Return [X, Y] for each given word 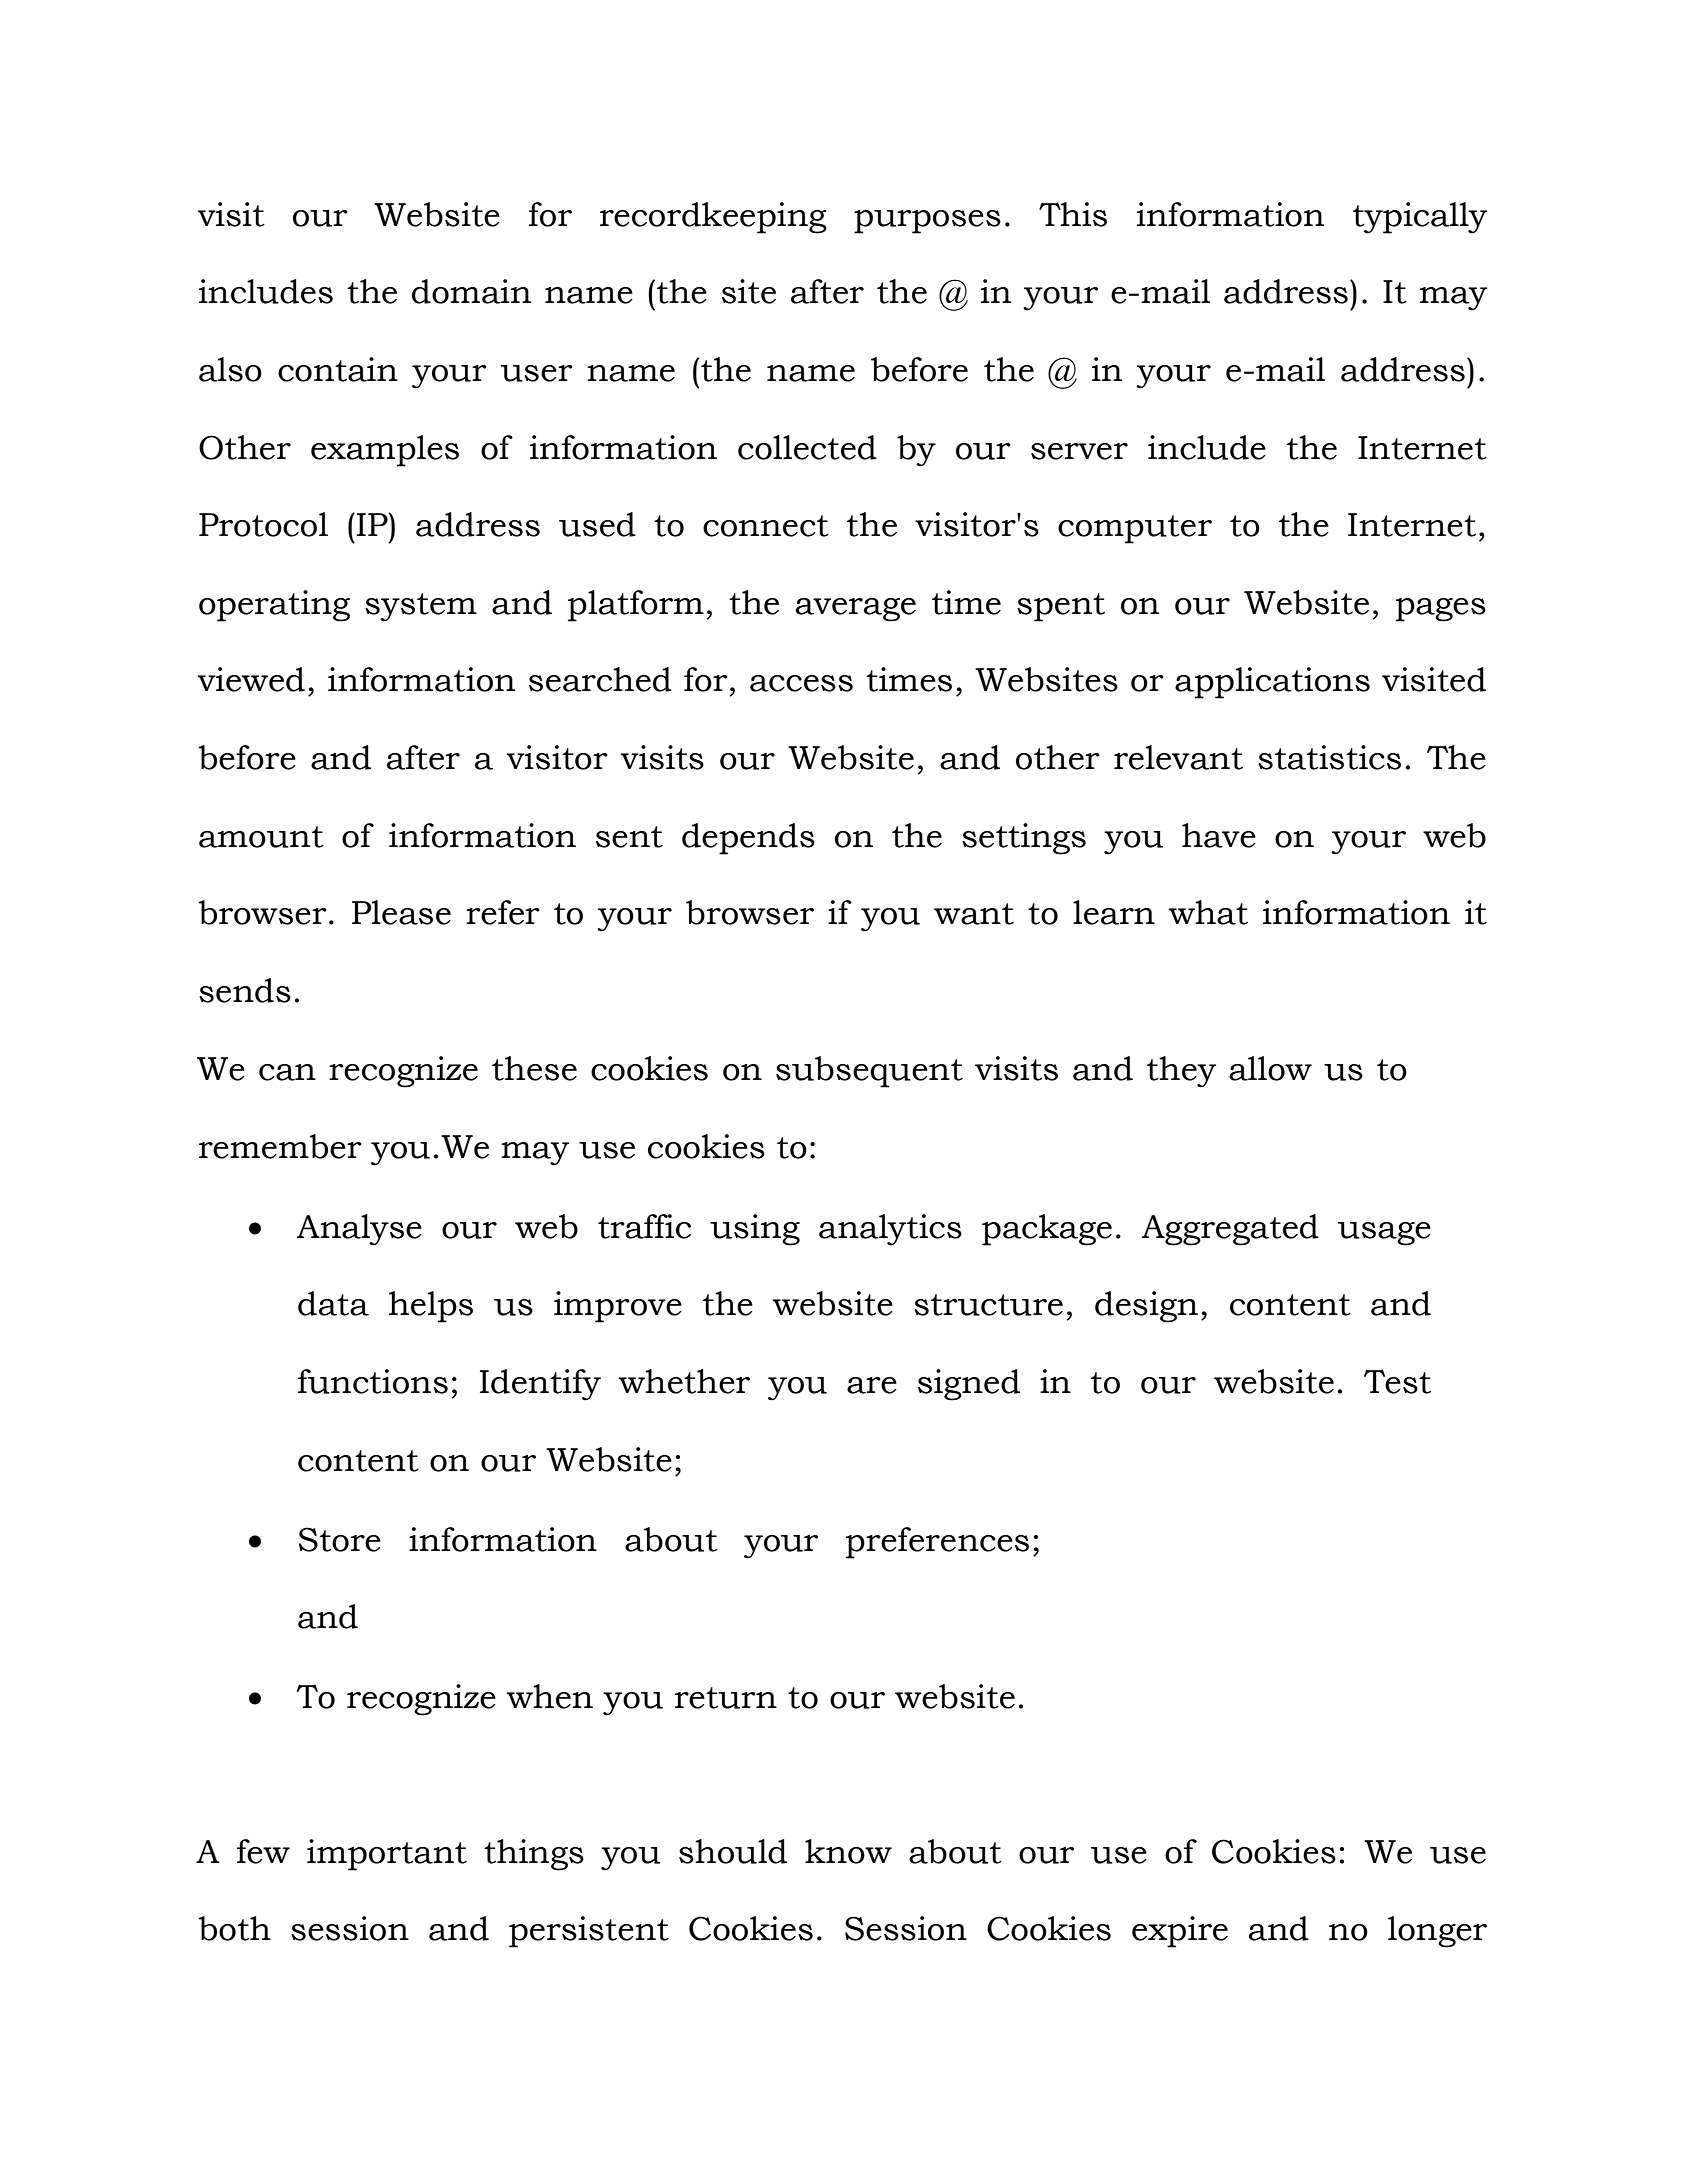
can [287, 1072]
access [801, 683]
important [387, 1855]
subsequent [869, 1072]
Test [1397, 1381]
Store [340, 1539]
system [421, 607]
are [872, 1385]
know [848, 1851]
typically [1420, 218]
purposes [927, 222]
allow [1270, 1068]
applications [1272, 683]
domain [471, 291]
